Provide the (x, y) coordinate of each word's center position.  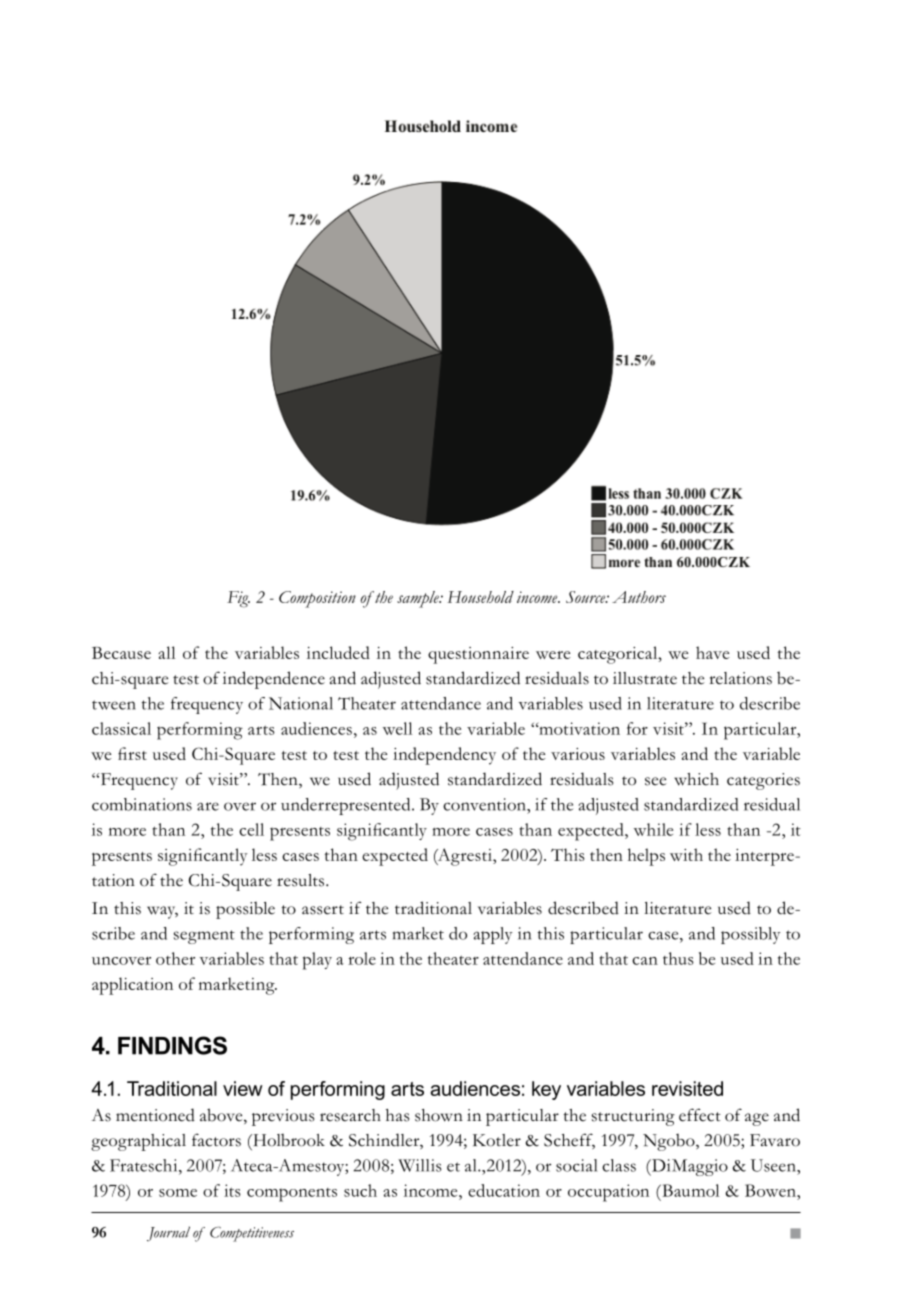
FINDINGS (172, 1045)
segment (204, 937)
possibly (751, 935)
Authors (639, 597)
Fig (238, 599)
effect (700, 1115)
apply (493, 935)
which (696, 779)
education (504, 1190)
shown (439, 1115)
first (132, 753)
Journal (168, 1233)
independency (444, 756)
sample (419, 599)
